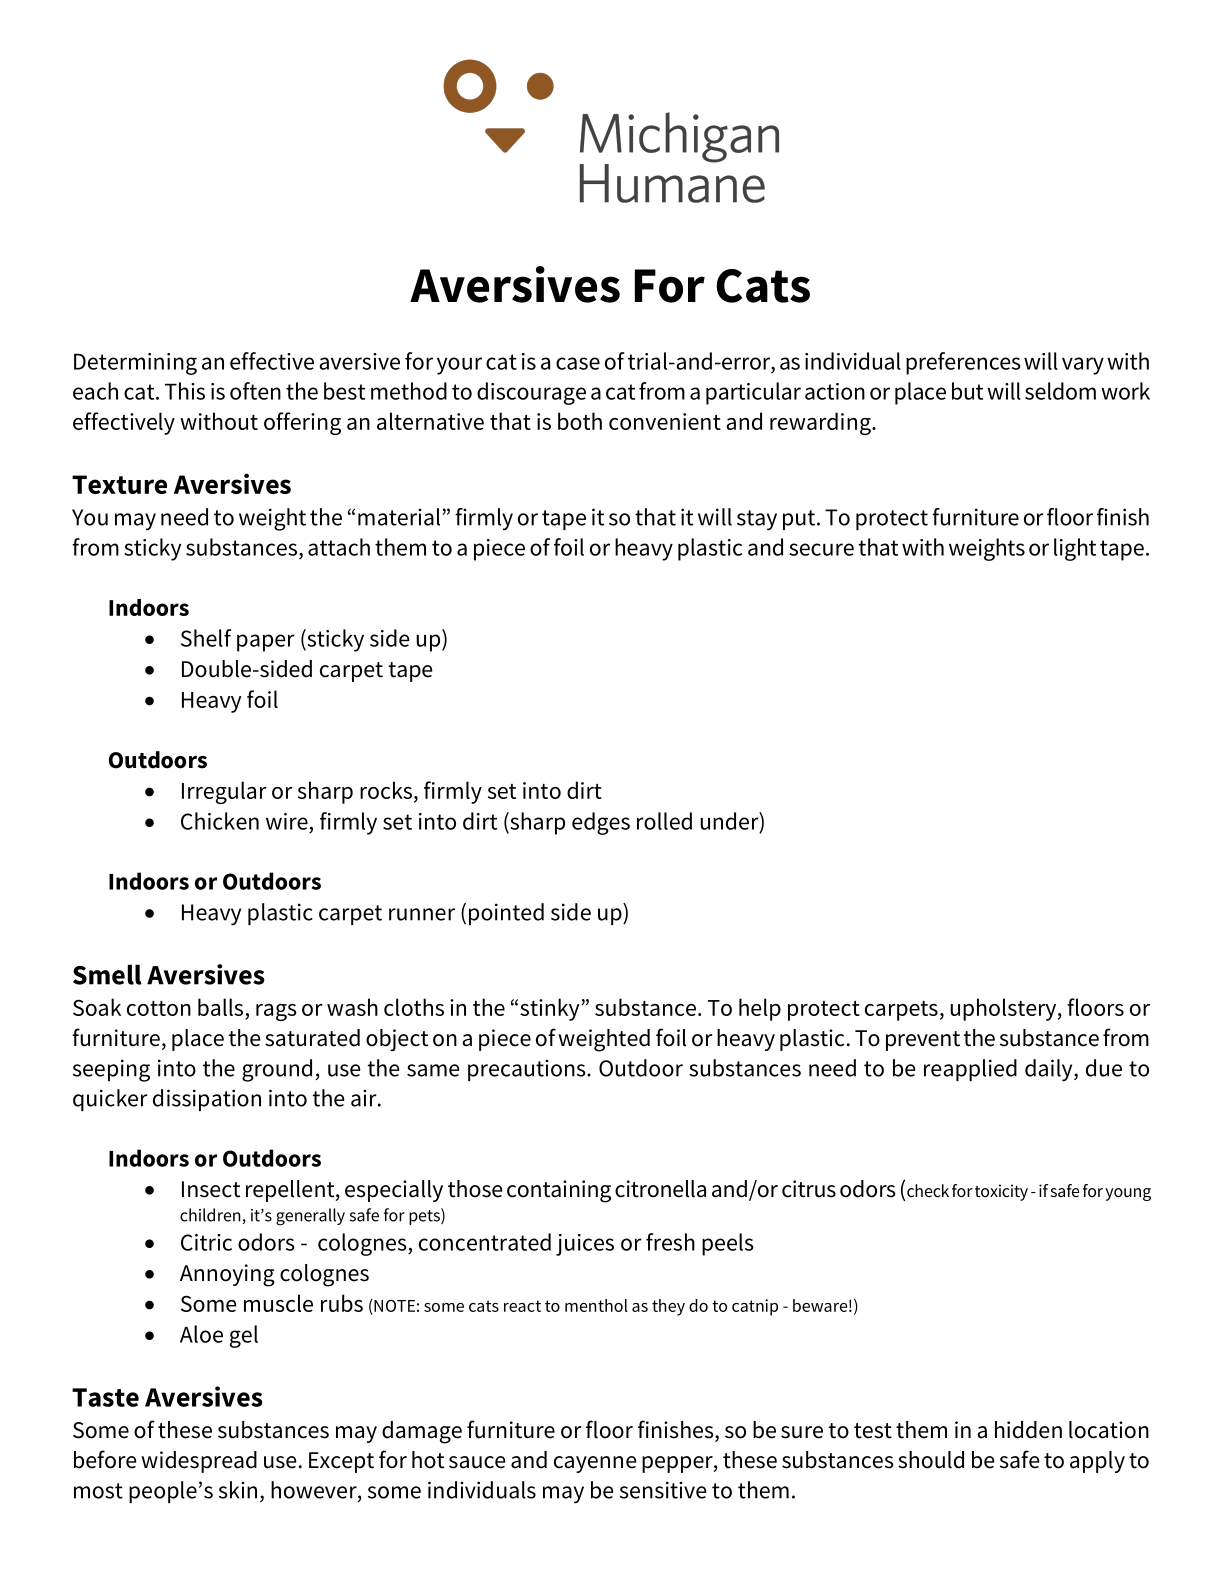 The width and height of the screenshot is (1223, 1583). Describe the element at coordinates (660, 1189) in the screenshot. I see `citronella` at that location.
